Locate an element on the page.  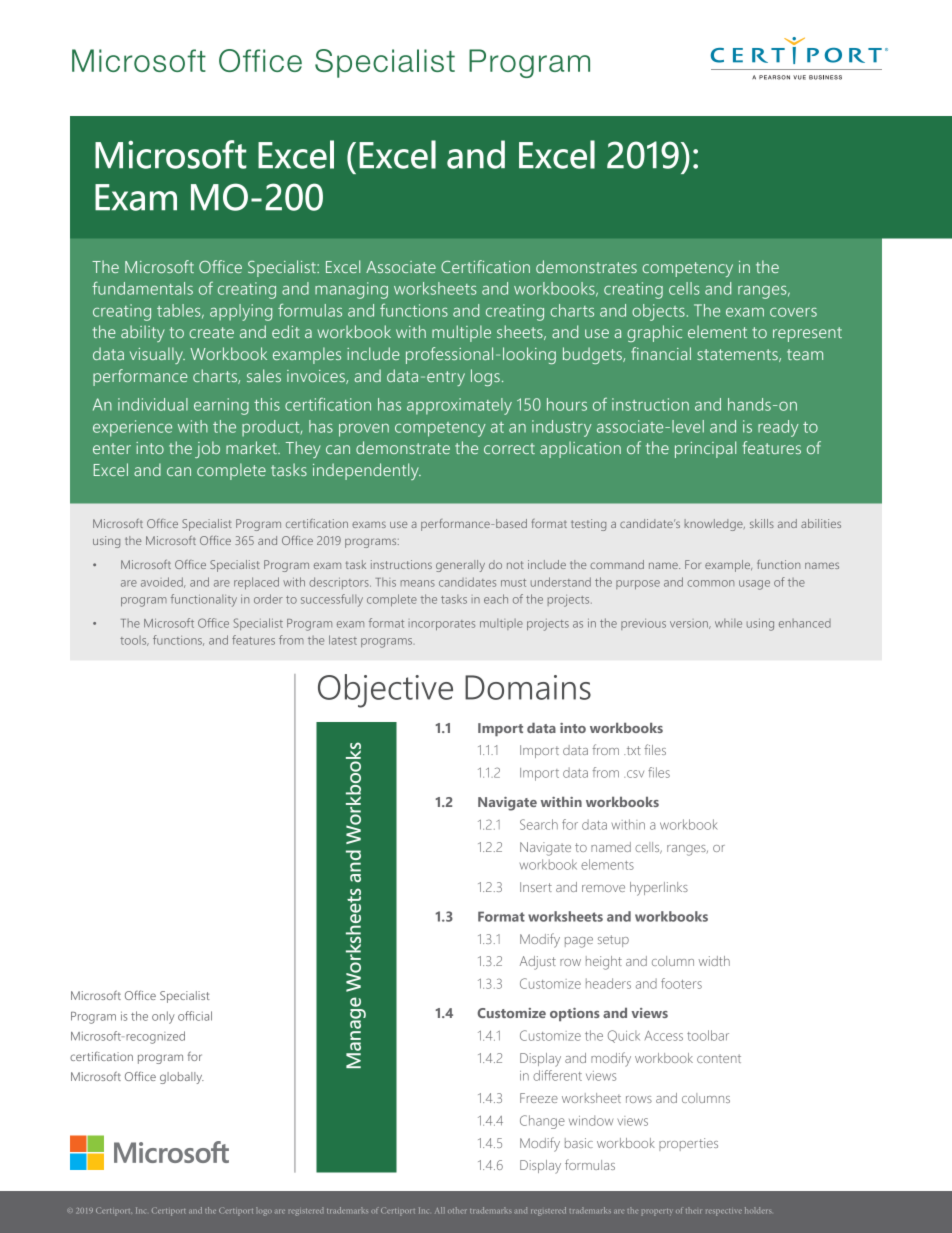
Domains is located at coordinates (528, 687).
